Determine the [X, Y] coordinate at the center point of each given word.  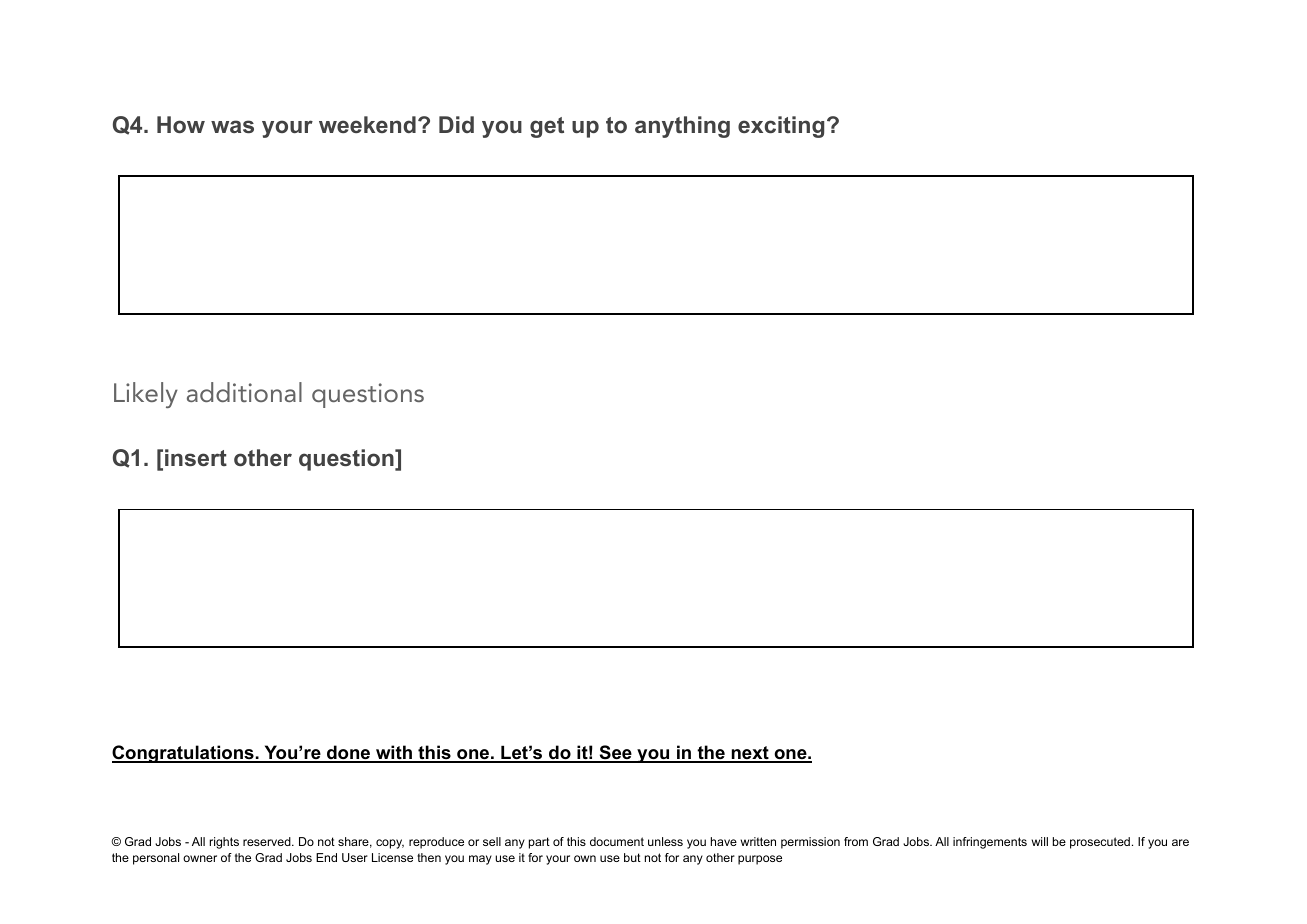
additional [244, 392]
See [615, 753]
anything [682, 127]
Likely [146, 395]
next [750, 754]
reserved [268, 841]
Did [456, 124]
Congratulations [184, 754]
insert [196, 457]
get [547, 127]
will [1040, 841]
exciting [781, 127]
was [232, 126]
